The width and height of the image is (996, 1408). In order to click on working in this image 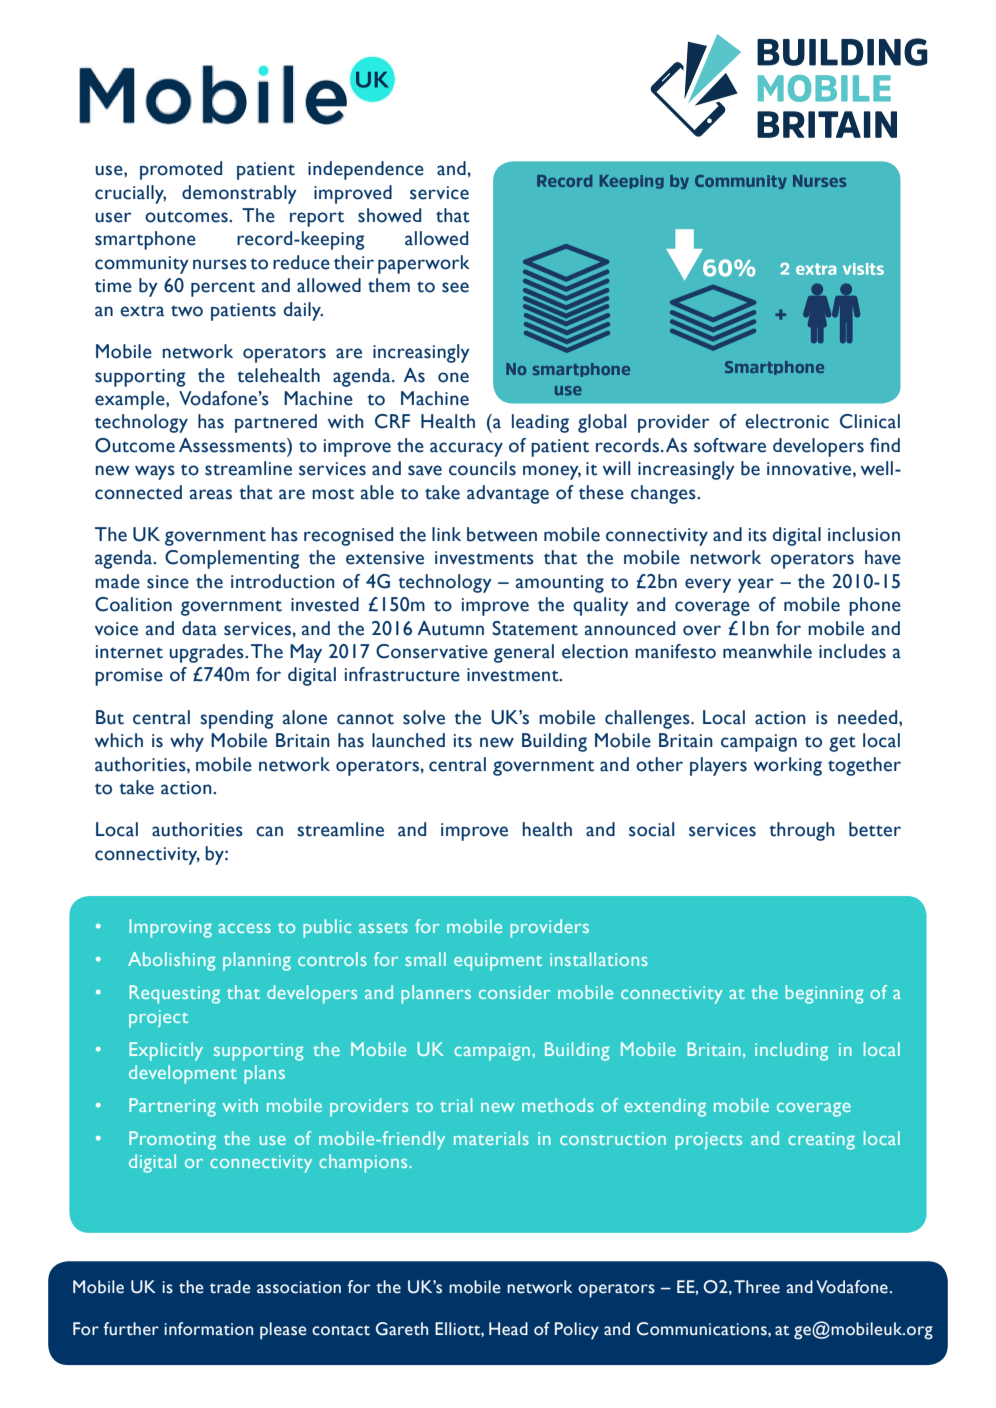, I will do `click(788, 766)`.
